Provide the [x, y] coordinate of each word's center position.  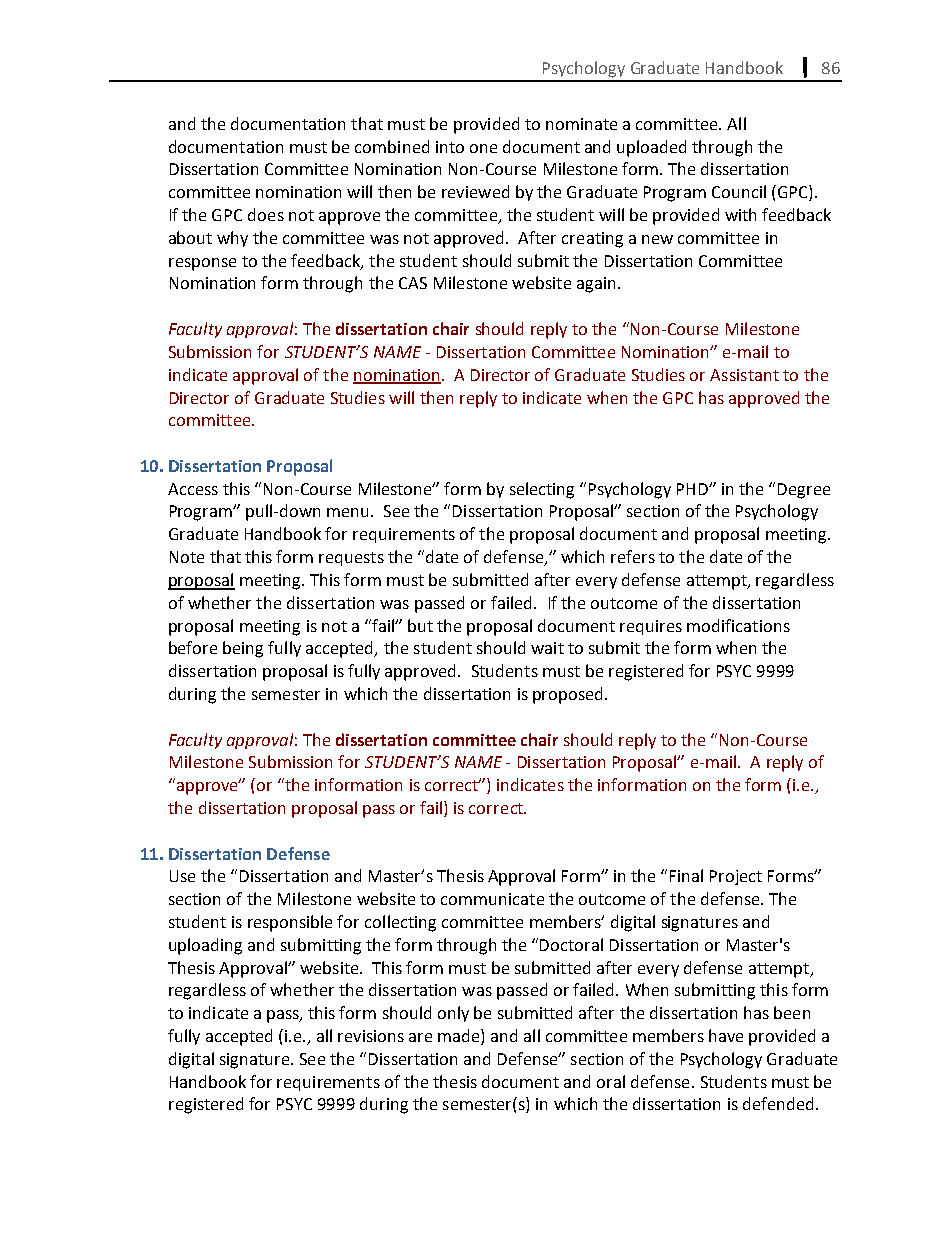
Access [193, 489]
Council [739, 191]
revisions [371, 1036]
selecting [542, 490]
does [266, 214]
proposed [569, 695]
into [450, 147]
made [460, 1037]
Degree [804, 491]
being [243, 649]
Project [736, 877]
